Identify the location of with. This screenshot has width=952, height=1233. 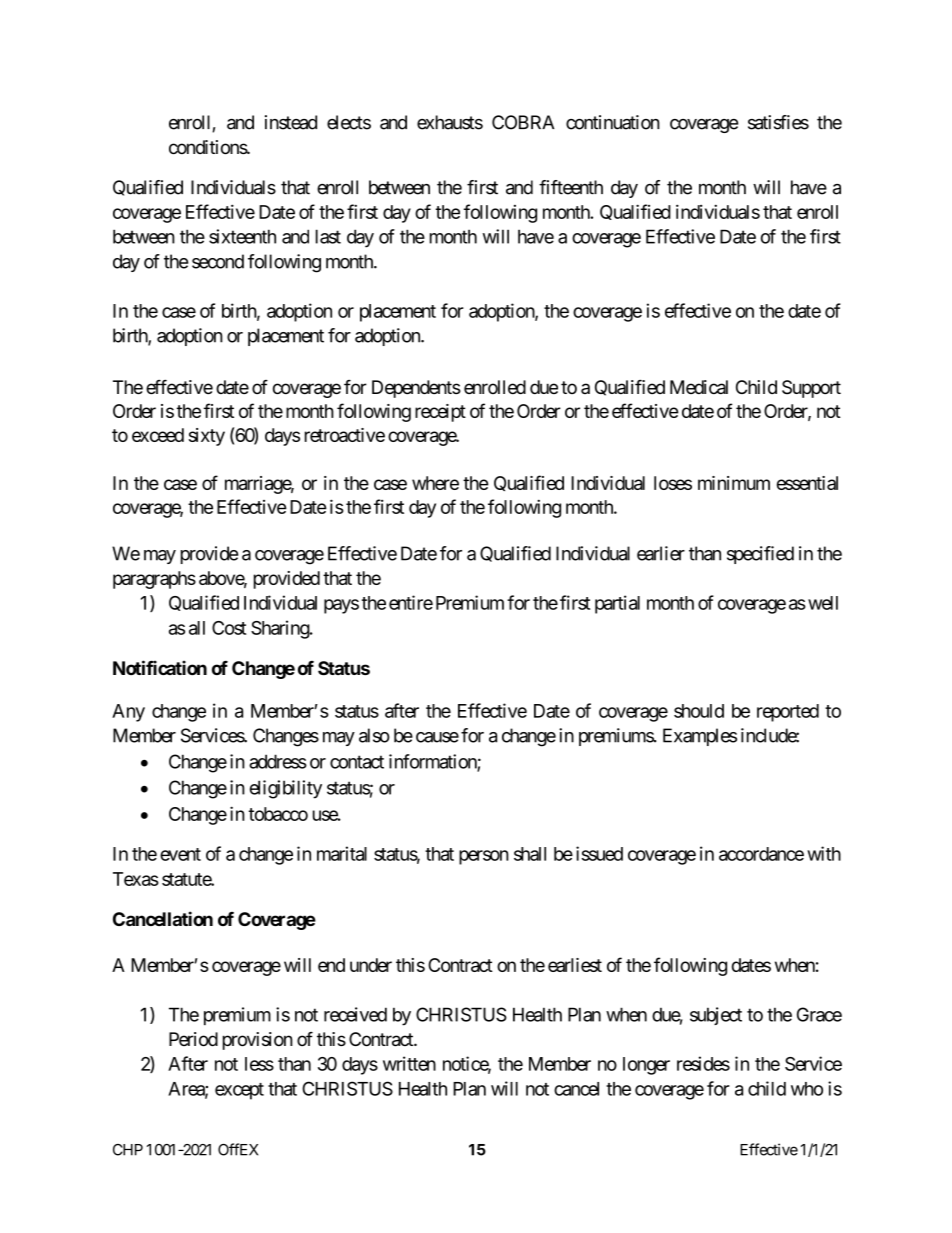
(824, 853).
